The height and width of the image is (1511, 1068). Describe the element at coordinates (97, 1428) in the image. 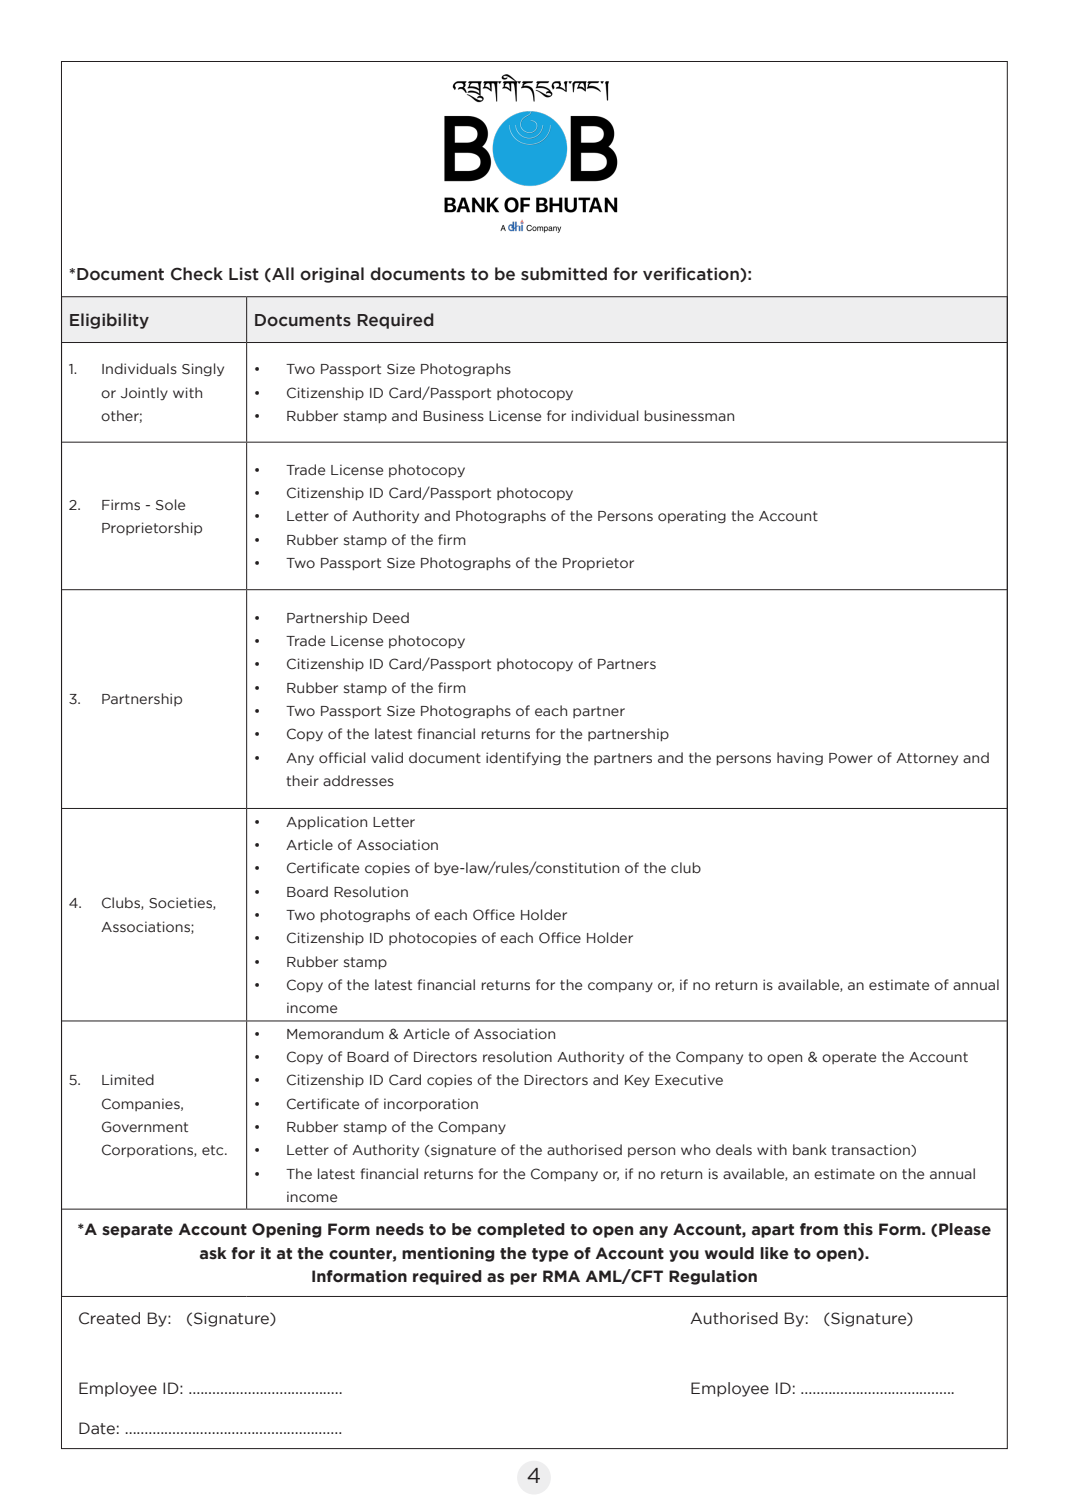

I see `Date` at that location.
